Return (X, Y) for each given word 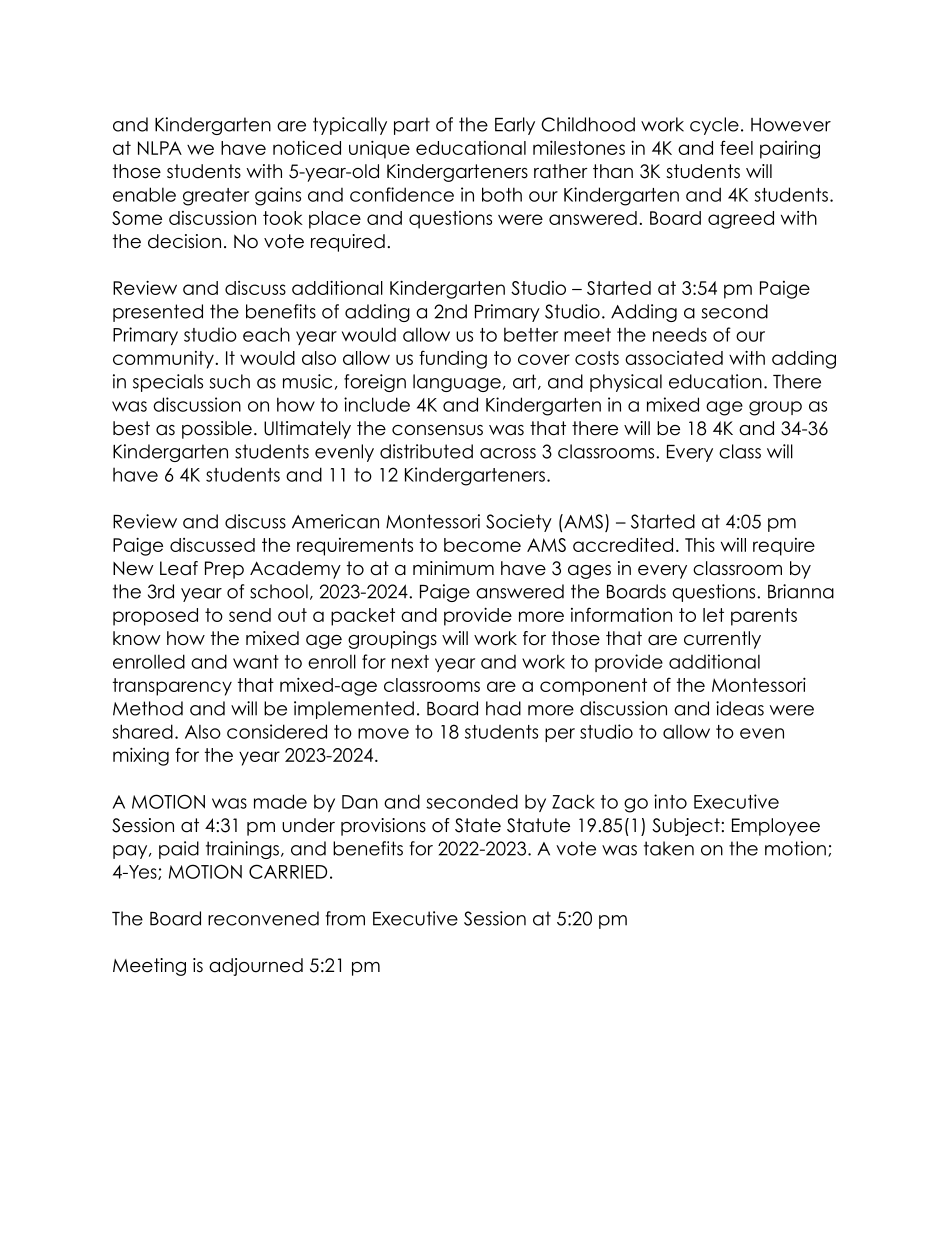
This (700, 545)
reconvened (263, 918)
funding (453, 360)
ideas (740, 708)
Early (515, 126)
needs (680, 335)
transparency (172, 687)
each (266, 334)
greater (216, 197)
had (503, 708)
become (482, 545)
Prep (224, 570)
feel (736, 147)
